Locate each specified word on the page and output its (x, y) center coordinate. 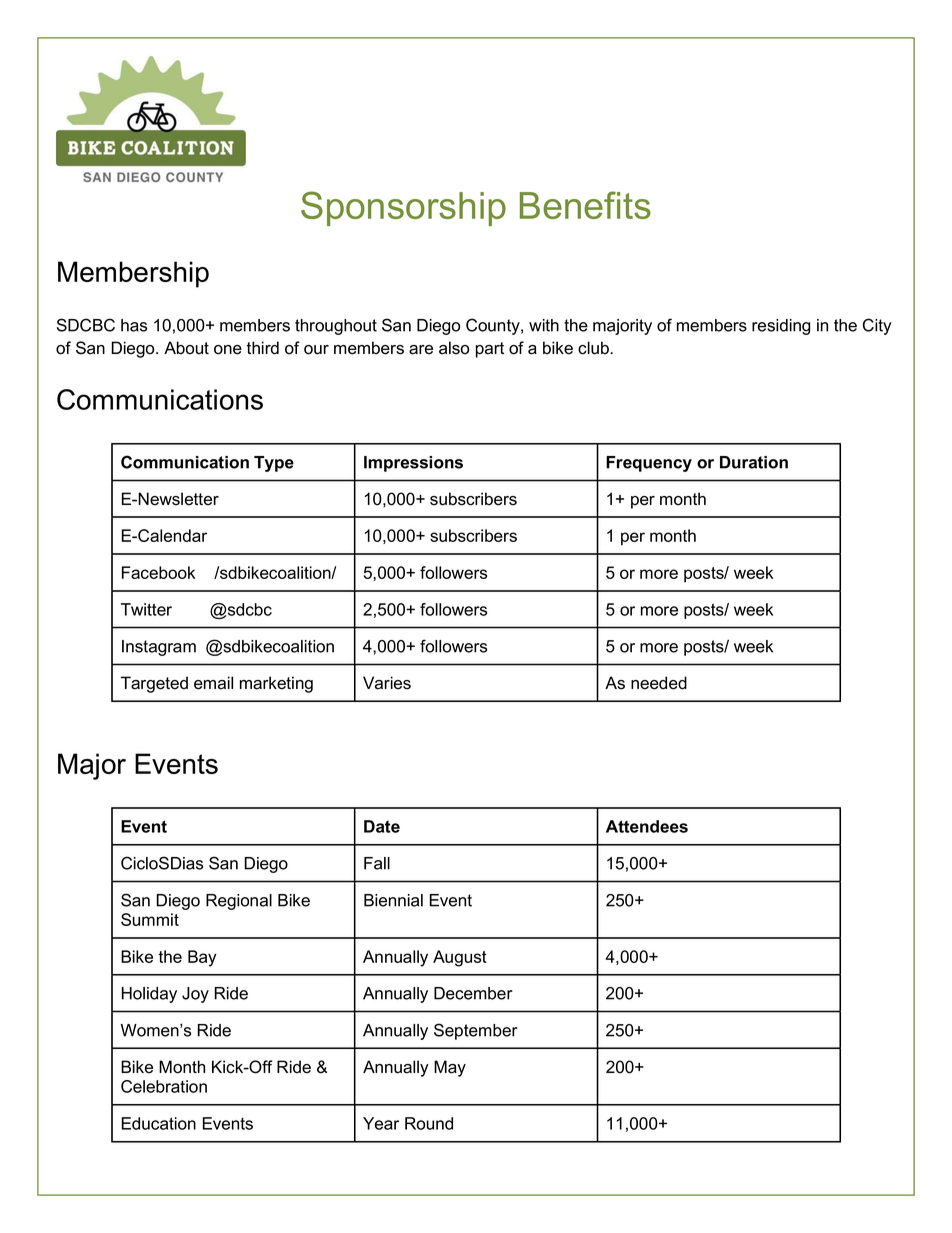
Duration (754, 462)
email (213, 683)
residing (781, 327)
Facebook (158, 572)
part (490, 350)
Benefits (585, 205)
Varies (387, 683)
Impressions (413, 464)
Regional (239, 902)
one (228, 350)
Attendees (647, 826)
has (134, 325)
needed (659, 683)
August (460, 958)
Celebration (164, 1086)
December (473, 993)
